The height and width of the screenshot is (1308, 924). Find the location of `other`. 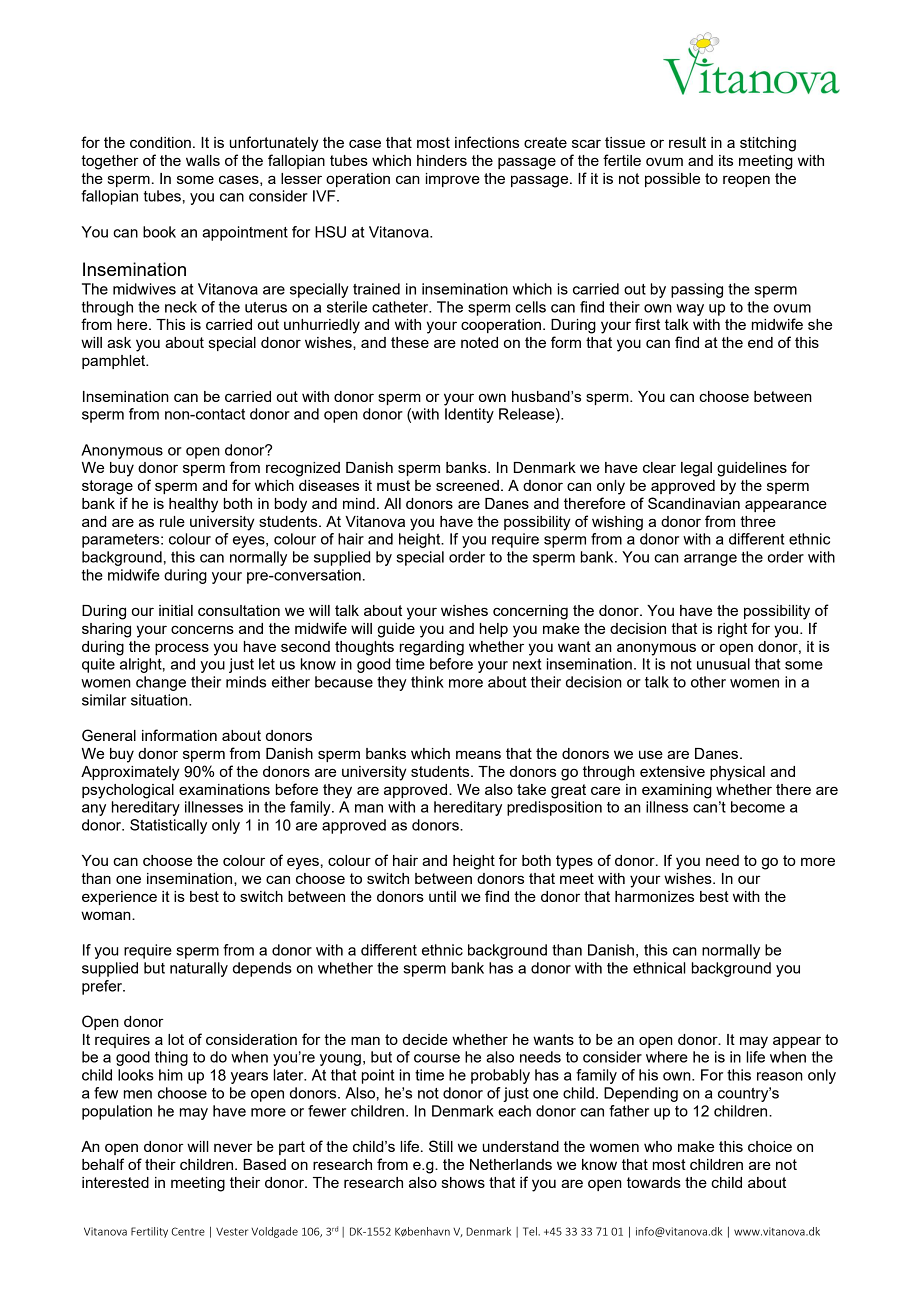

other is located at coordinates (708, 682).
